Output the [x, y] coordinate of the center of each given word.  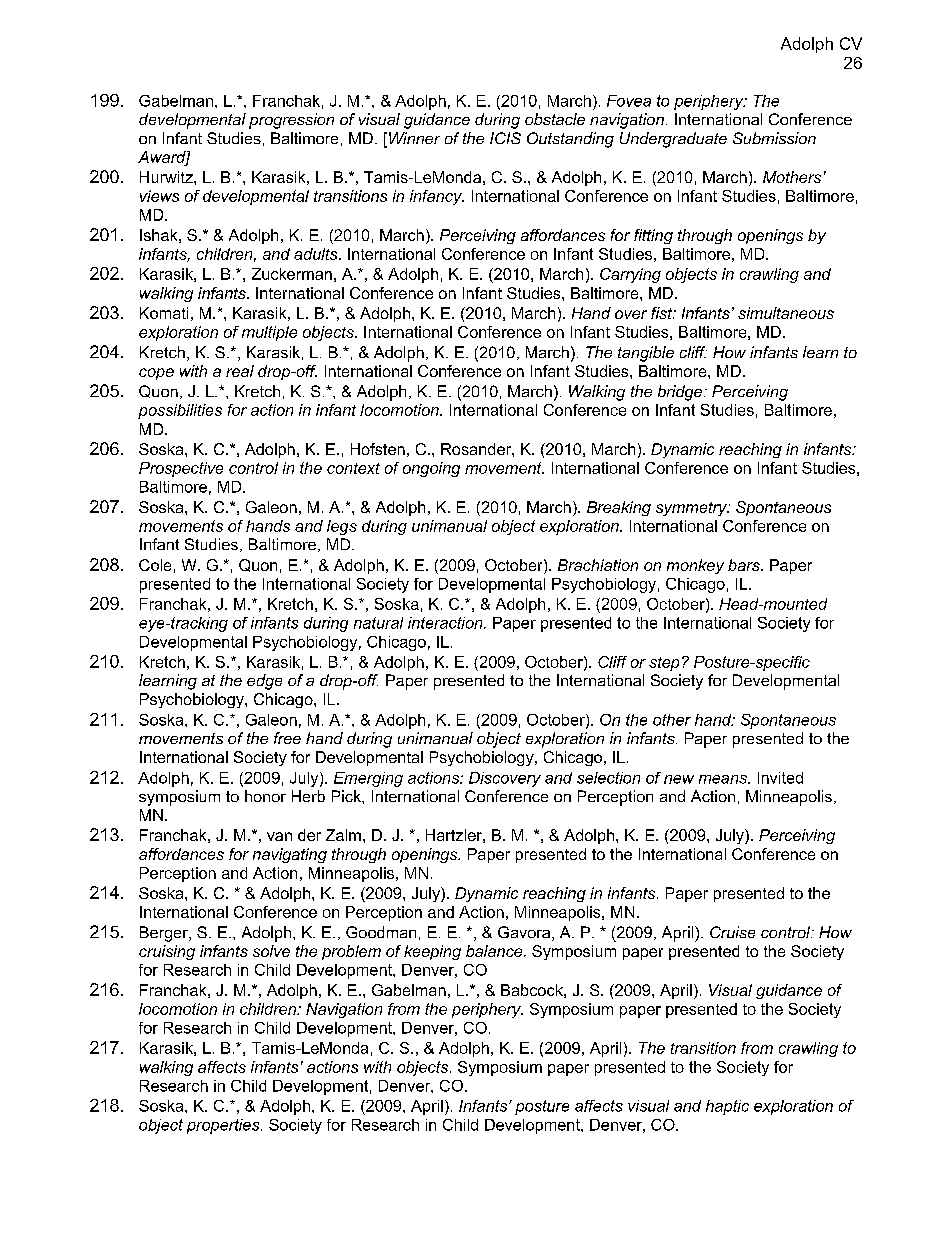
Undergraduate [673, 140]
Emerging [368, 779]
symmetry [692, 509]
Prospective [181, 469]
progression [291, 121]
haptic [727, 1107]
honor [265, 796]
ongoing [431, 469]
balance [495, 951]
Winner [414, 138]
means [724, 779]
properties [224, 1126]
